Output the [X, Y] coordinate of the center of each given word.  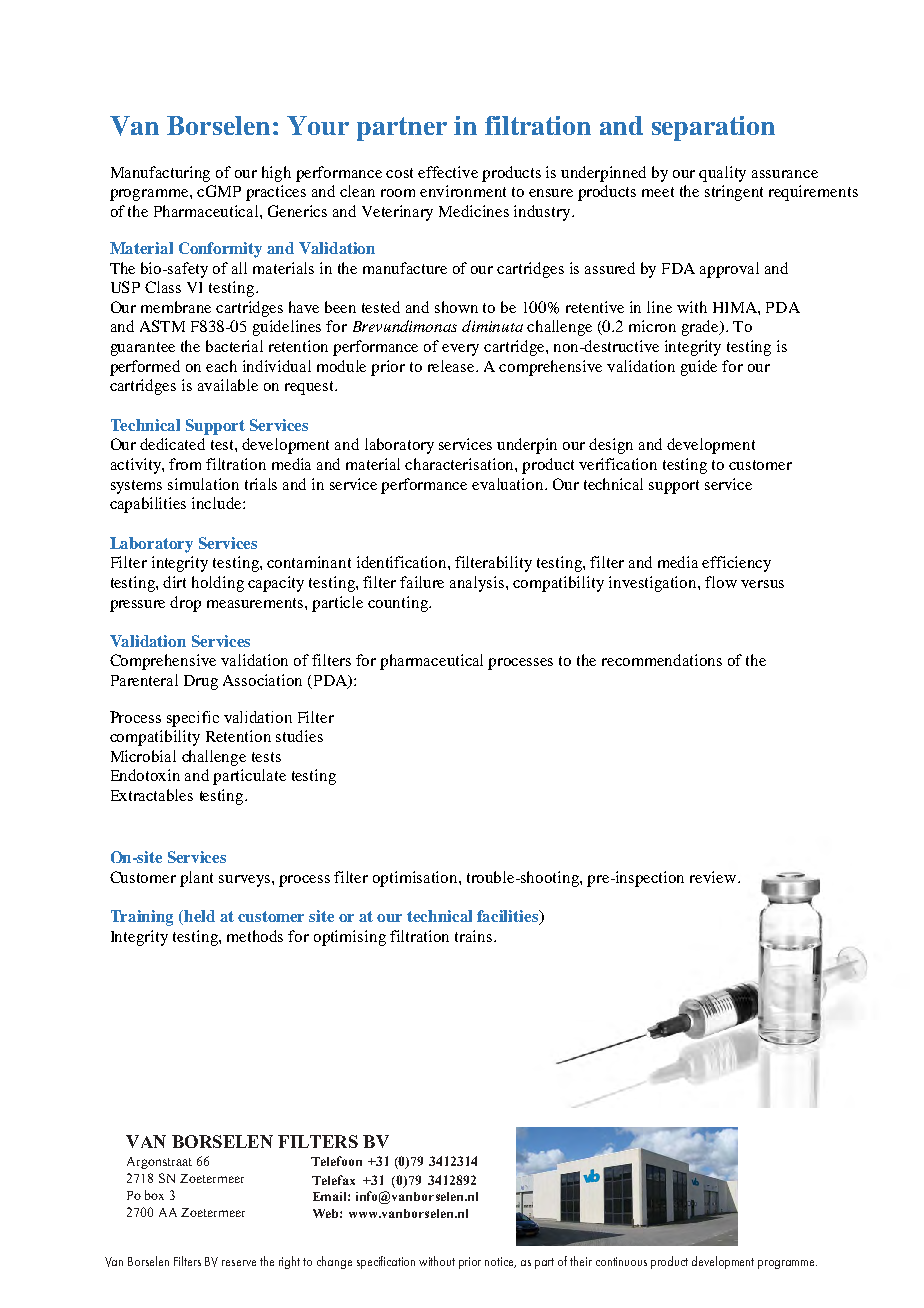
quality [722, 174]
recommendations [662, 660]
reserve [239, 1263]
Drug [201, 682]
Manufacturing [160, 174]
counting [399, 604]
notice [500, 1262]
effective [448, 172]
